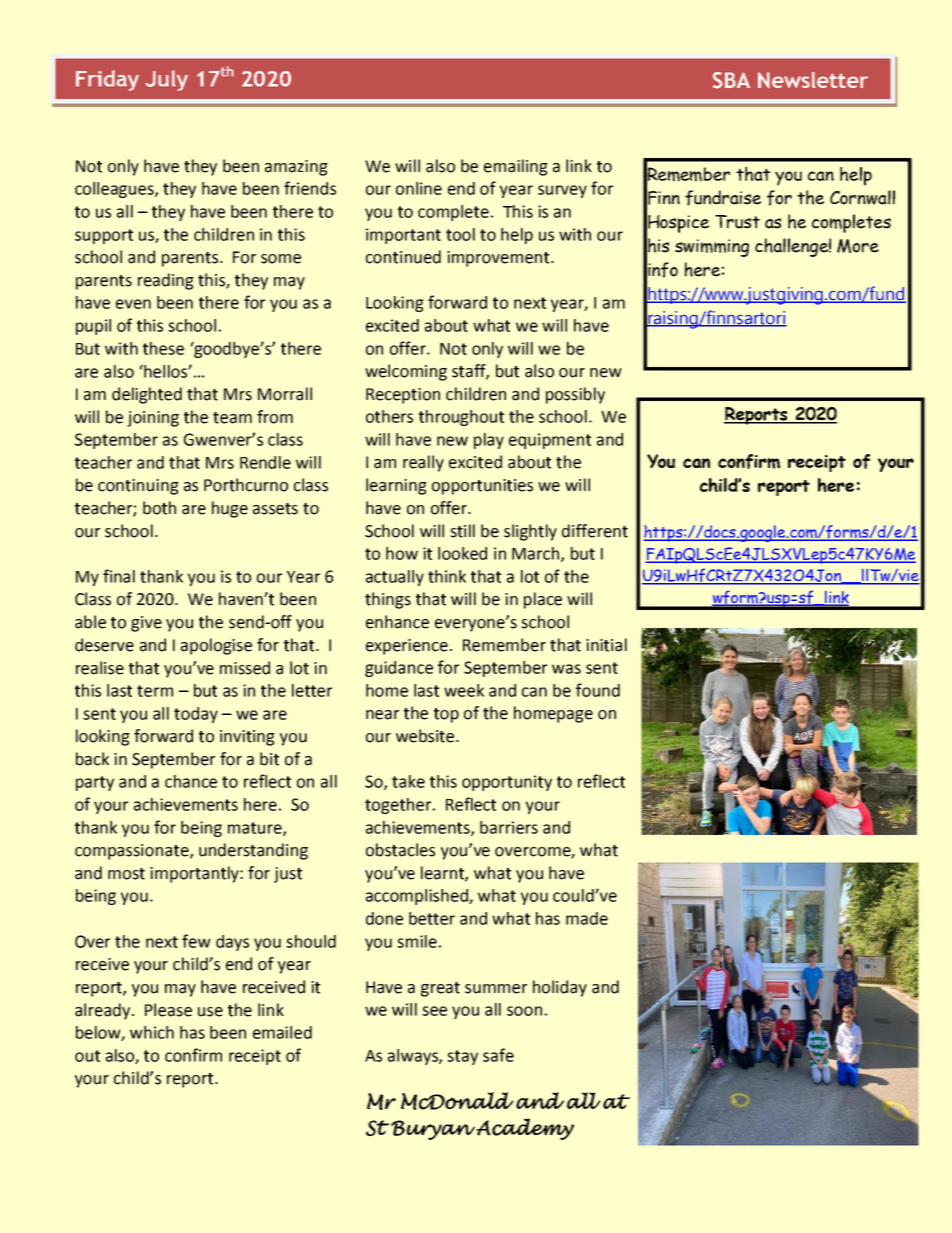 The height and width of the document is (1233, 952). What do you see at coordinates (146, 624) in the document?
I see `give` at bounding box center [146, 624].
